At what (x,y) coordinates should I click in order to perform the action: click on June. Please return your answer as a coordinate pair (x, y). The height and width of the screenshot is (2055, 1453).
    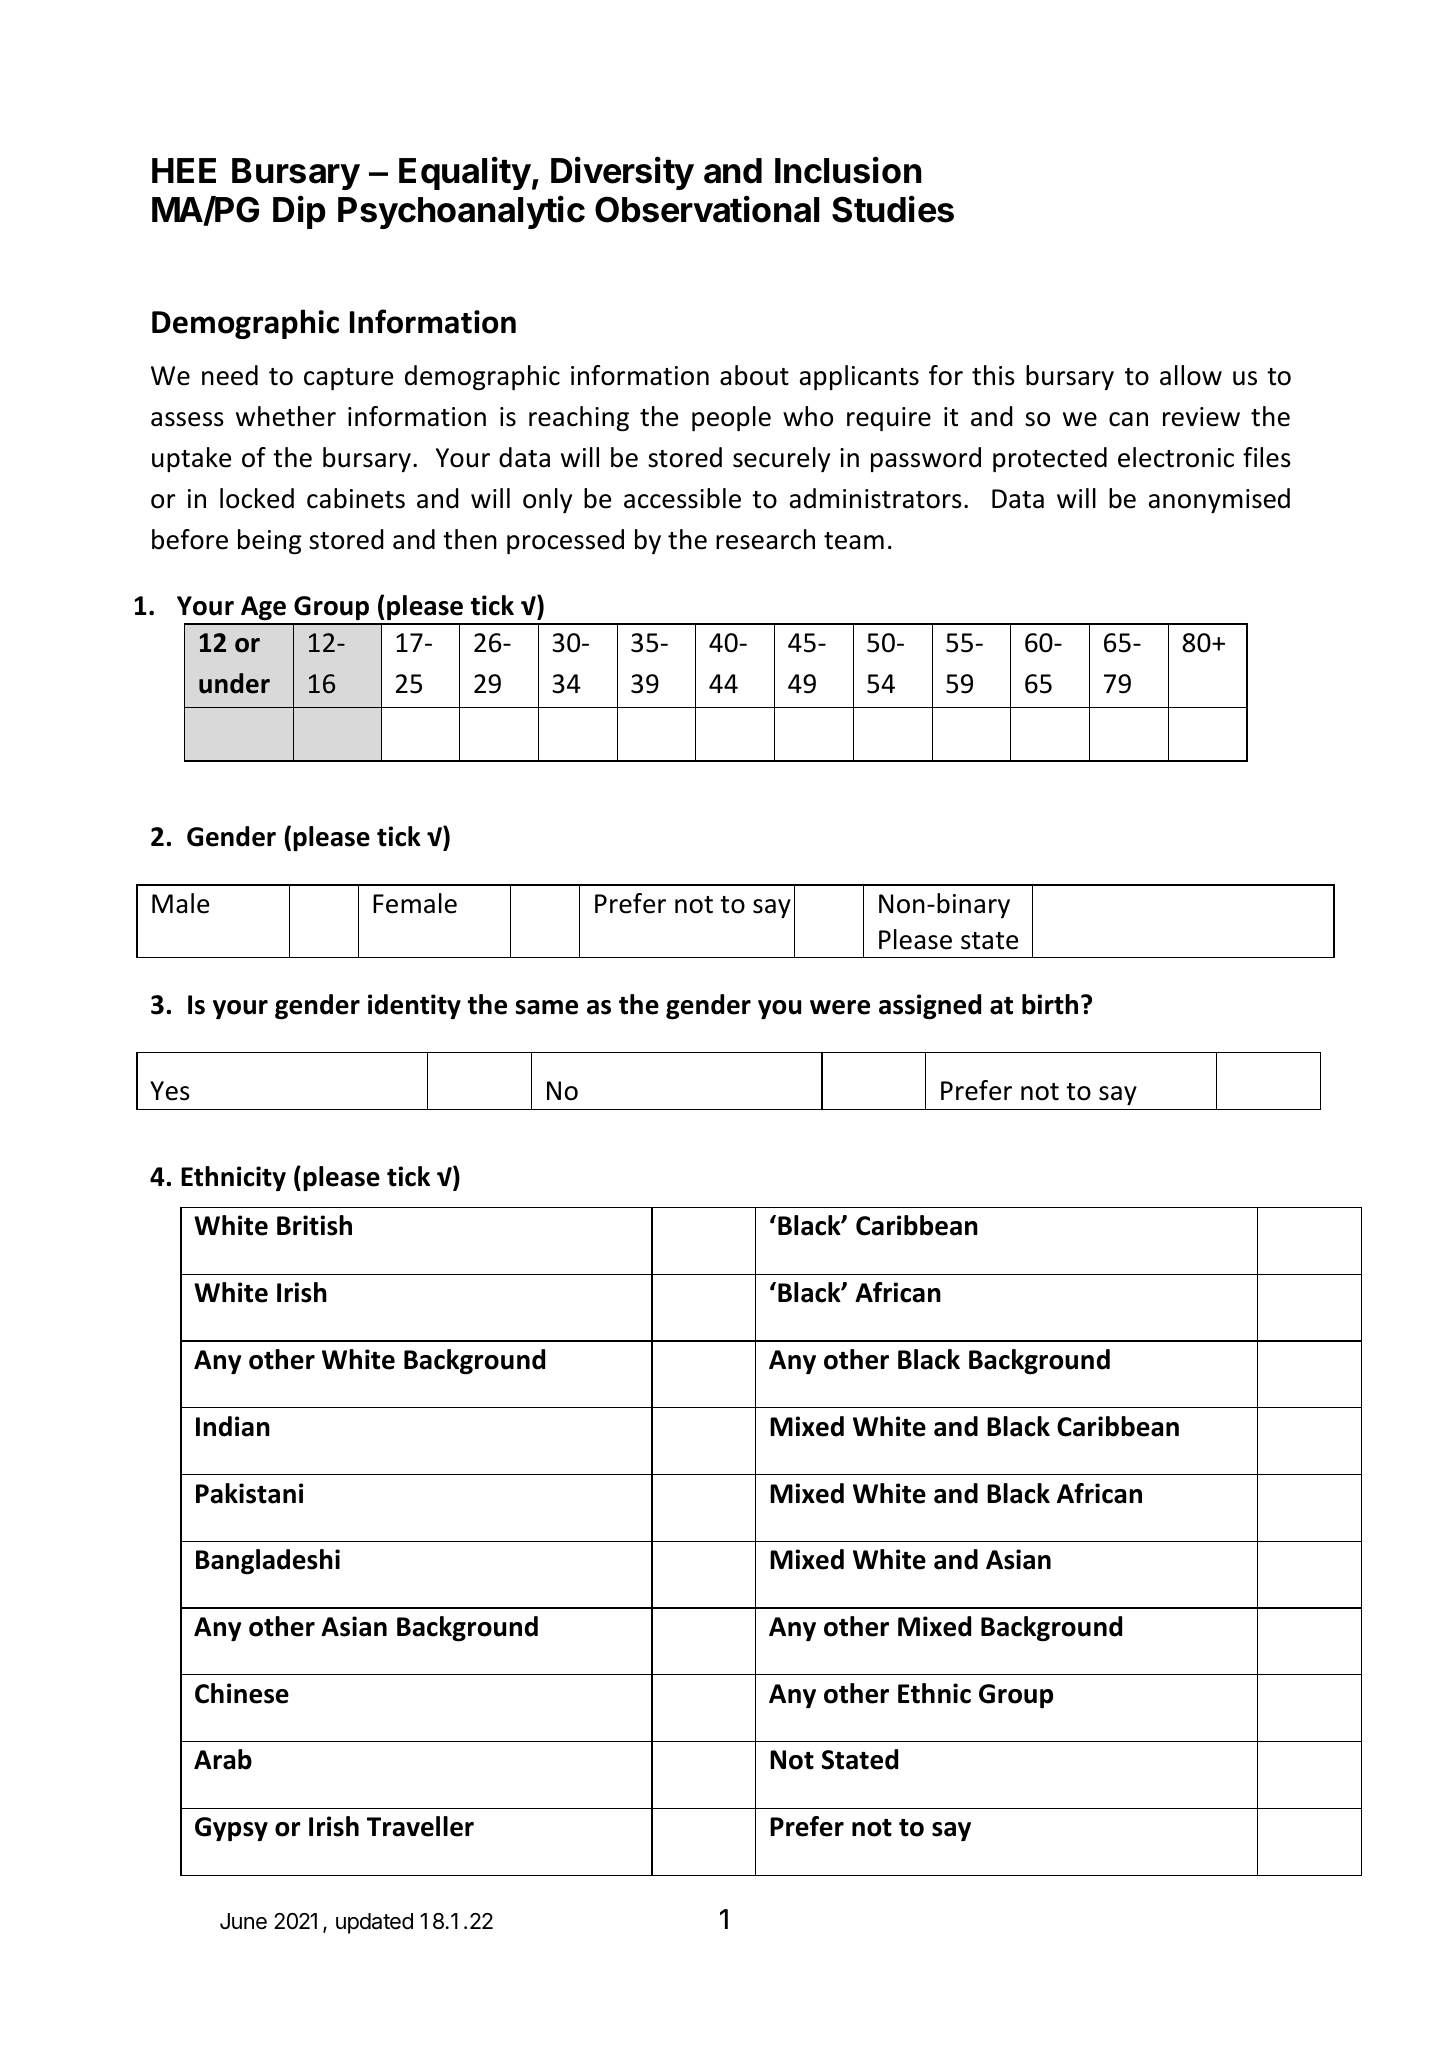
    Looking at the image, I should click on (243, 1921).
